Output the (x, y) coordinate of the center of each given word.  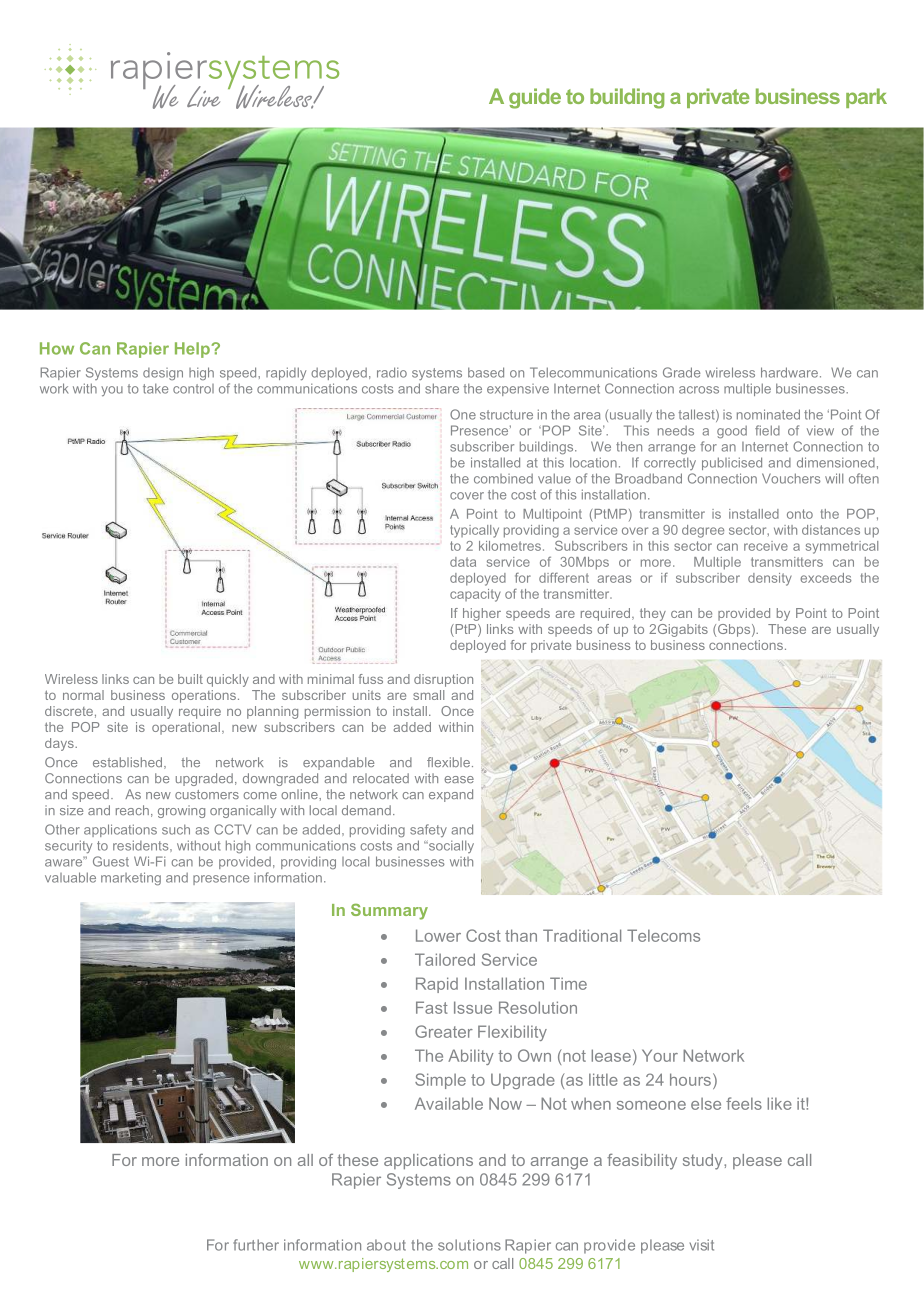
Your (660, 1055)
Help (193, 350)
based (486, 372)
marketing (131, 878)
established (129, 763)
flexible (448, 762)
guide (535, 98)
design (163, 374)
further (256, 1245)
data (463, 562)
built (190, 679)
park (866, 98)
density (770, 579)
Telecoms (663, 935)
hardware (789, 372)
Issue (473, 1007)
